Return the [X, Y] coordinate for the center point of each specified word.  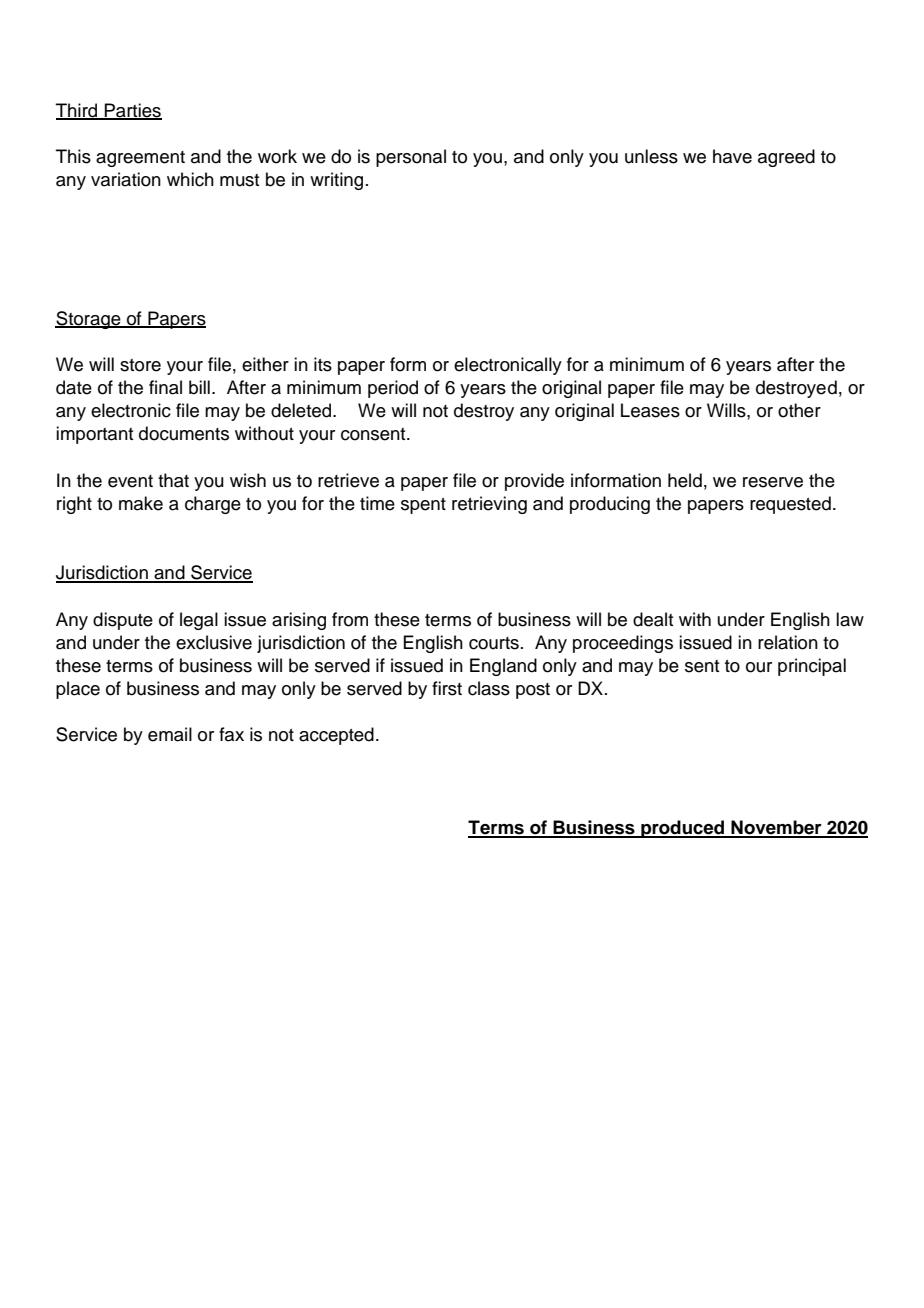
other [799, 410]
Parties [132, 111]
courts [494, 643]
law [850, 619]
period [393, 389]
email [170, 734]
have [732, 156]
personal [411, 158]
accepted [336, 736]
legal [199, 621]
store [140, 365]
